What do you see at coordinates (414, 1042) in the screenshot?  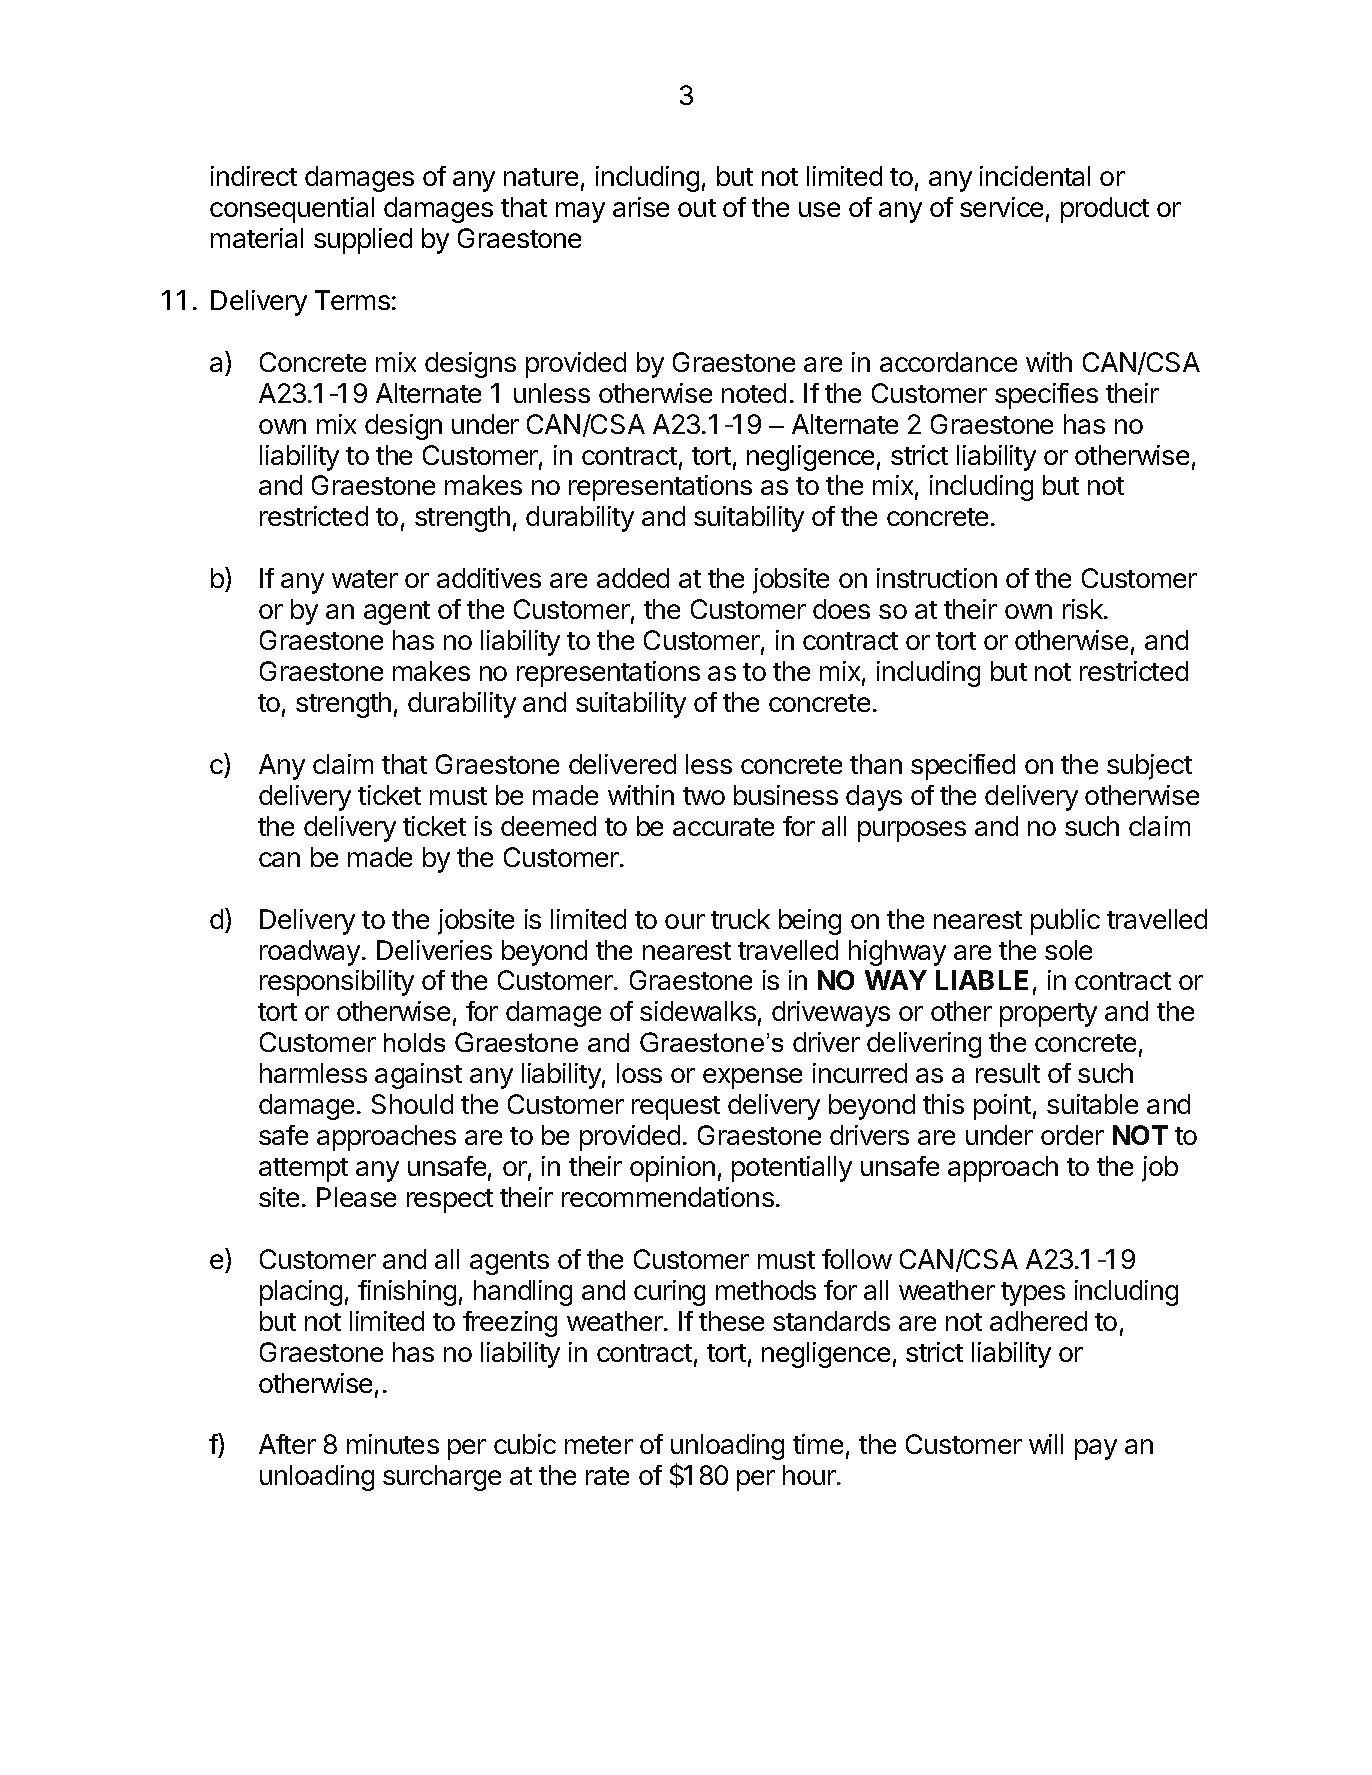 I see `holds` at bounding box center [414, 1042].
